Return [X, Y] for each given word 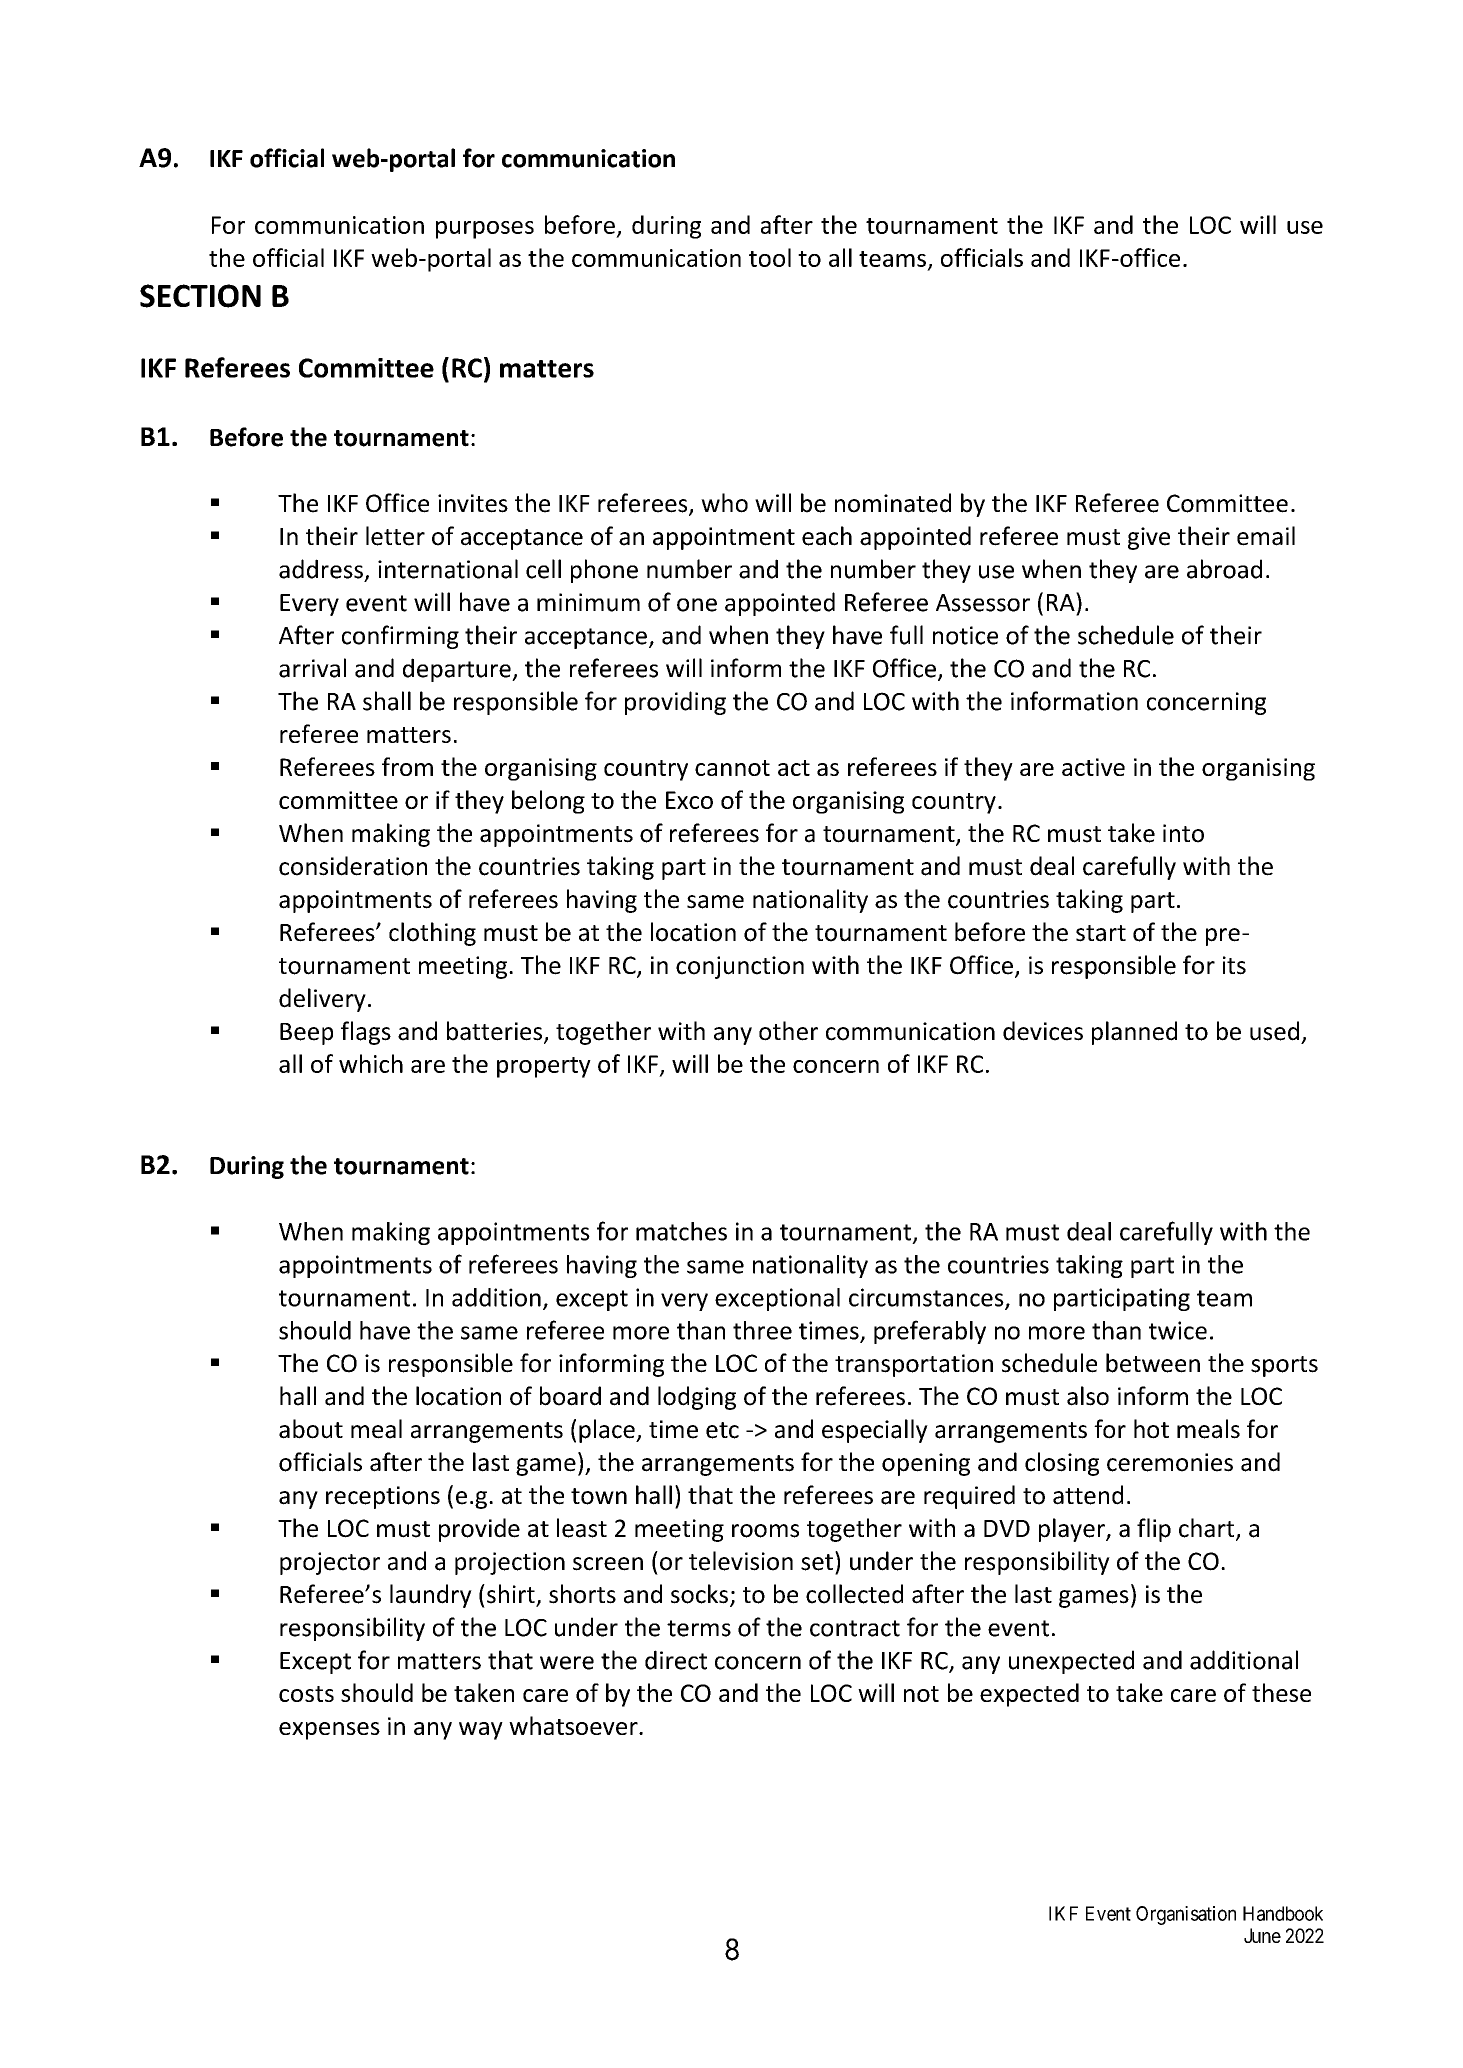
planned [1134, 1033]
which [371, 1063]
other [788, 1031]
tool [770, 257]
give [1149, 538]
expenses [329, 1731]
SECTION [200, 296]
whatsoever [574, 1725]
